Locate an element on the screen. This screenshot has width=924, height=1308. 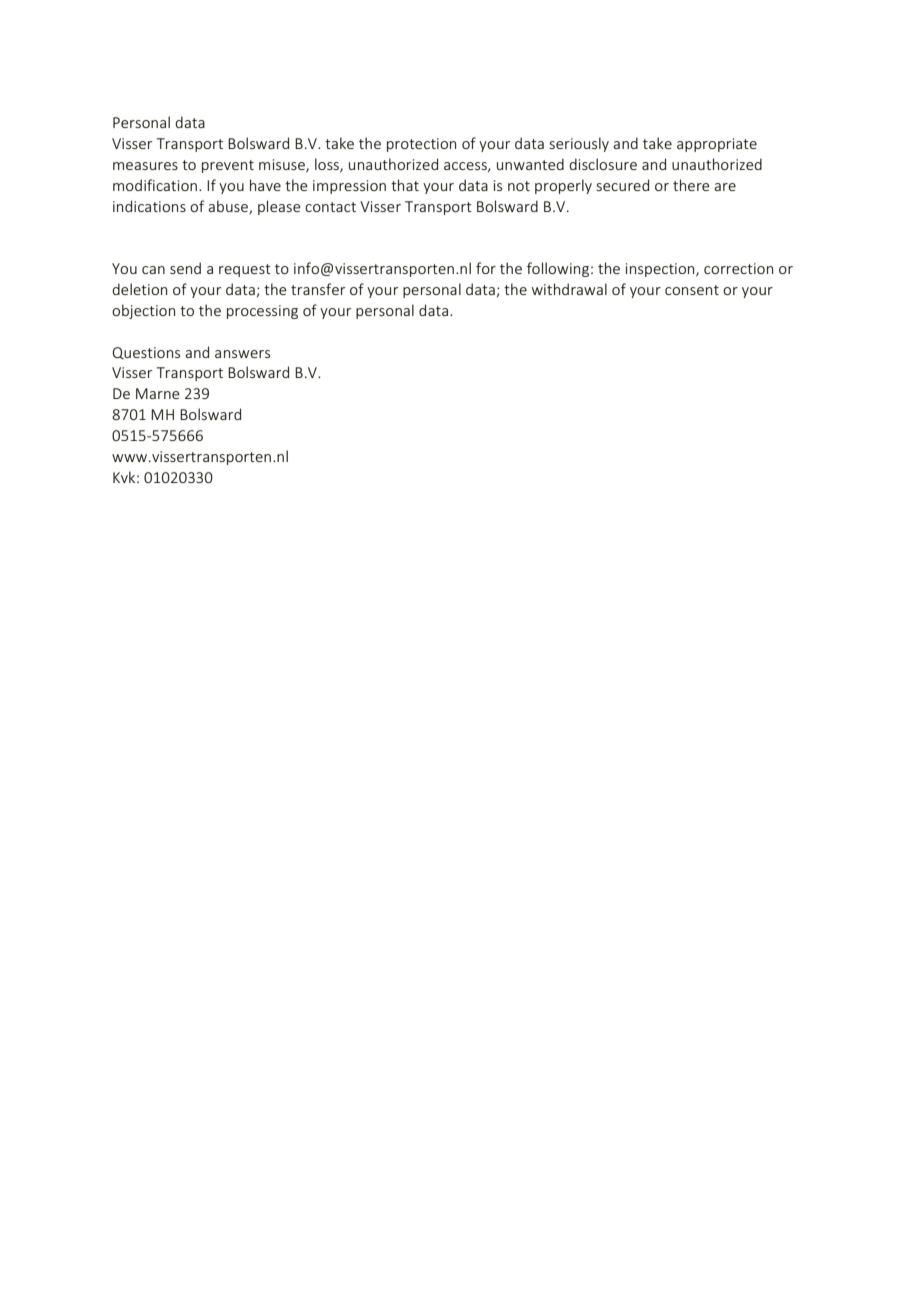
appropriate is located at coordinates (717, 145).
